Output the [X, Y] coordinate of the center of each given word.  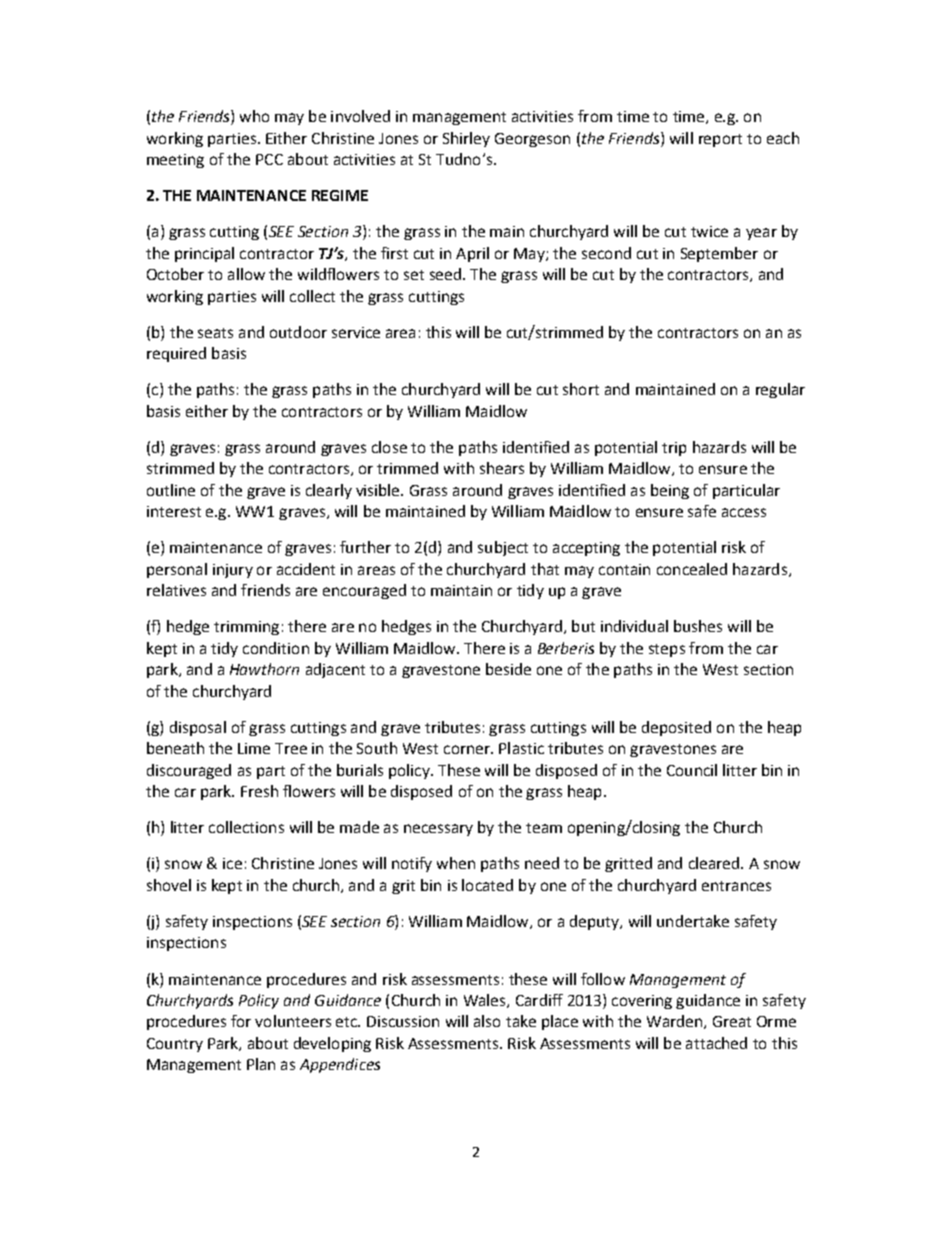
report [720, 140]
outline [171, 490]
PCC [269, 159]
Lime [254, 748]
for [241, 1021]
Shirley [466, 139]
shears [502, 468]
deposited [676, 728]
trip [674, 449]
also [487, 1021]
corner [468, 749]
